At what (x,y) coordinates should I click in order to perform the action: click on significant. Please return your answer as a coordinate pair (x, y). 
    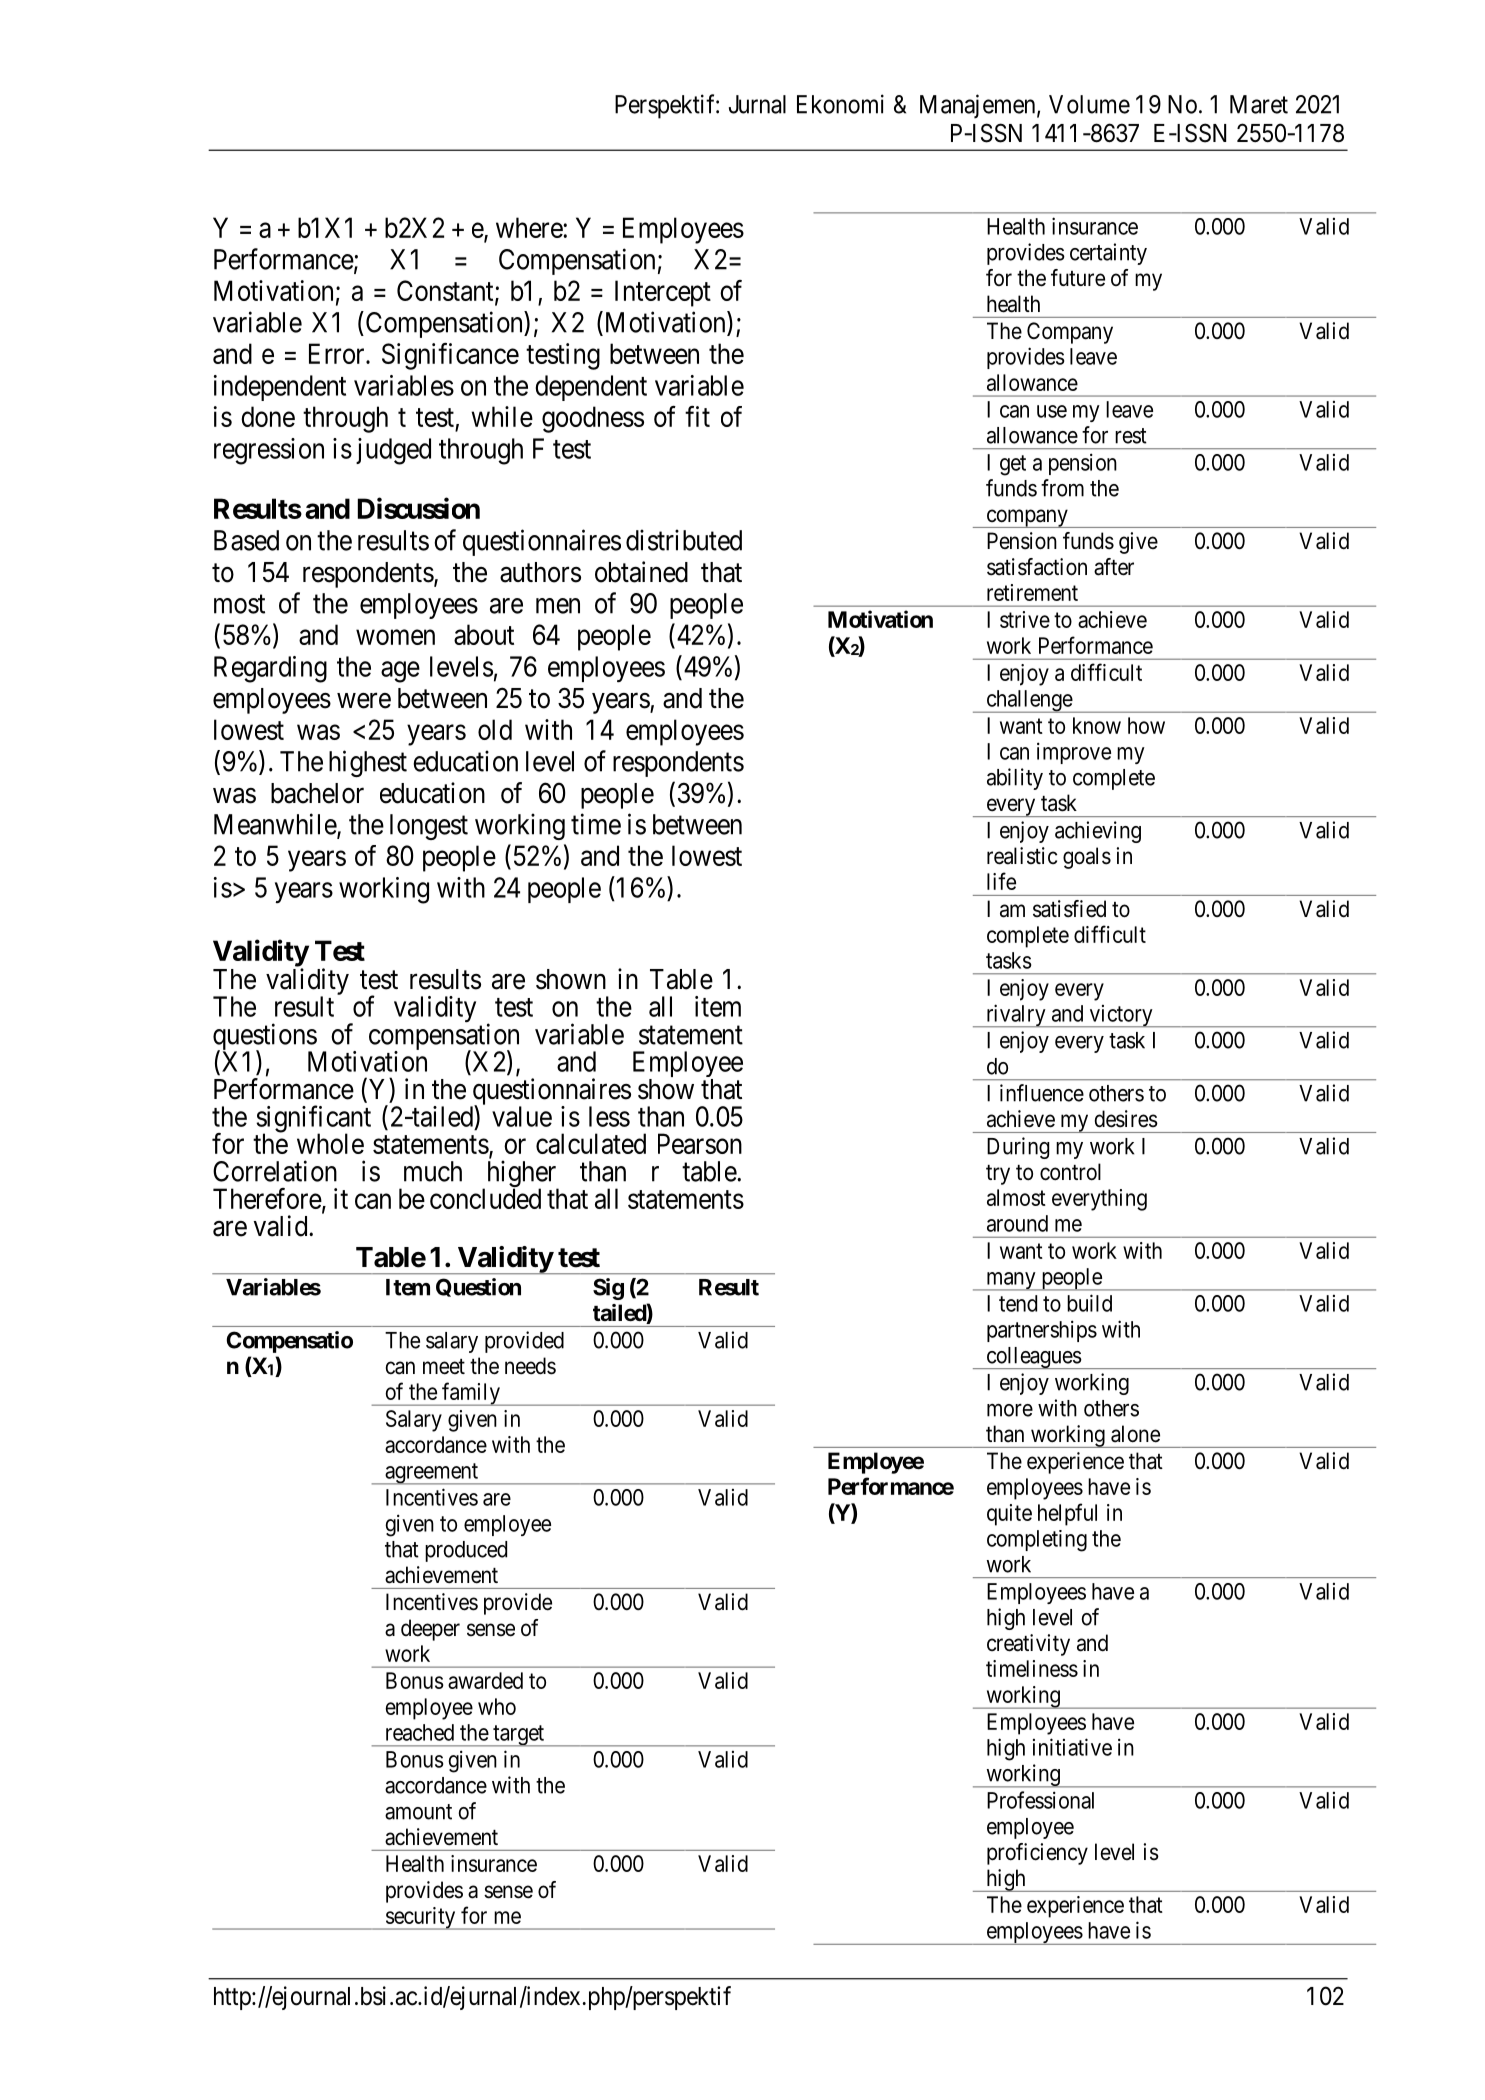
    Looking at the image, I should click on (313, 1120).
